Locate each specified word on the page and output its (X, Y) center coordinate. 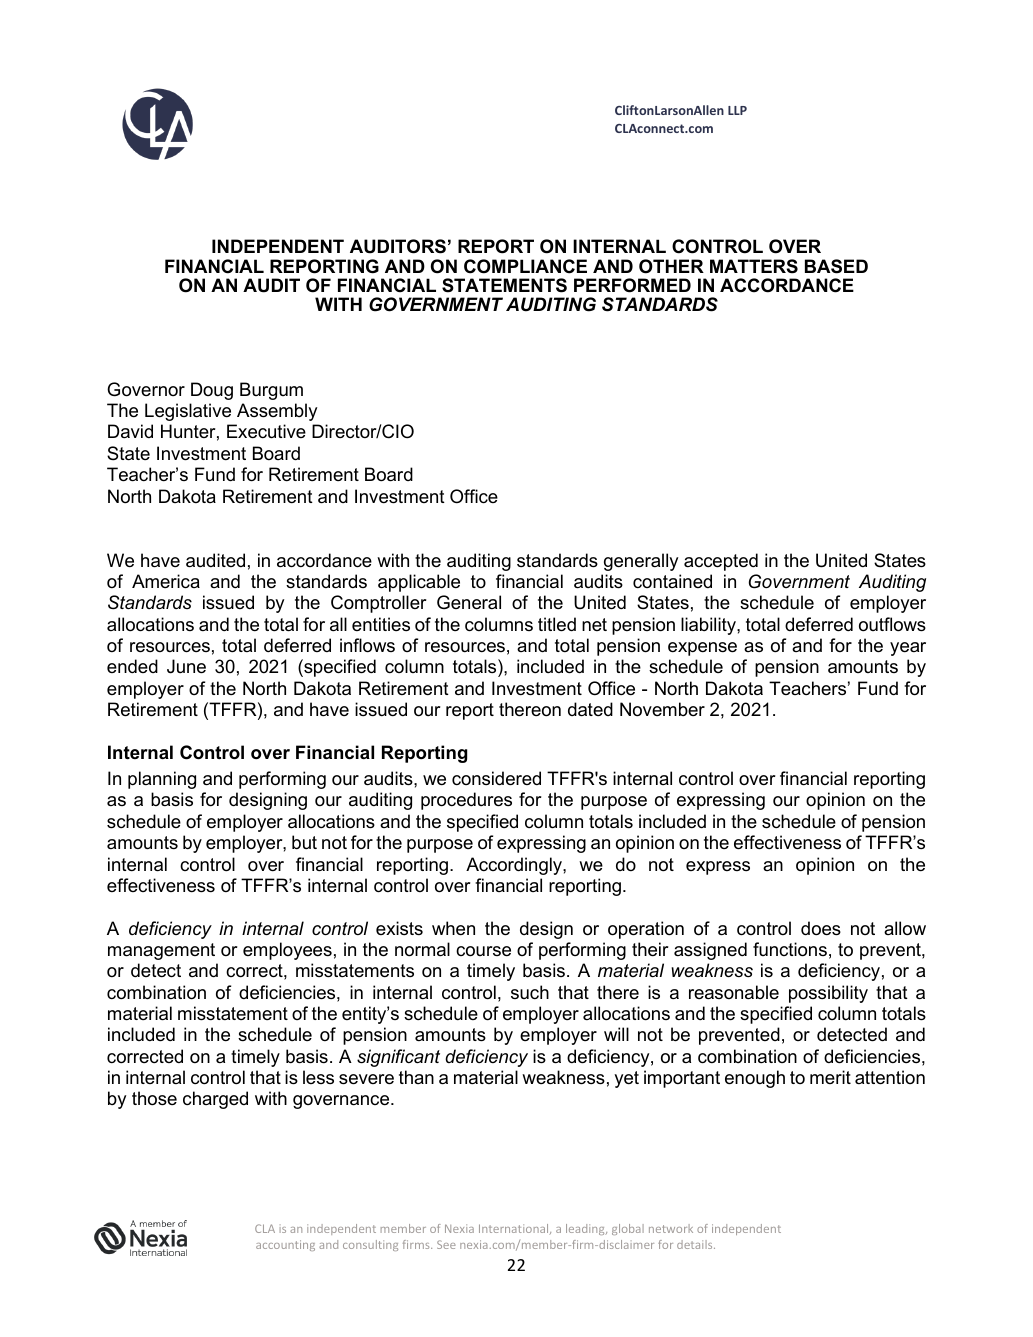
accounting (285, 1245)
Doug (212, 391)
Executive (266, 431)
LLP (737, 110)
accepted (721, 562)
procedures (466, 801)
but (304, 842)
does (821, 928)
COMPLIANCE (525, 266)
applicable (419, 583)
